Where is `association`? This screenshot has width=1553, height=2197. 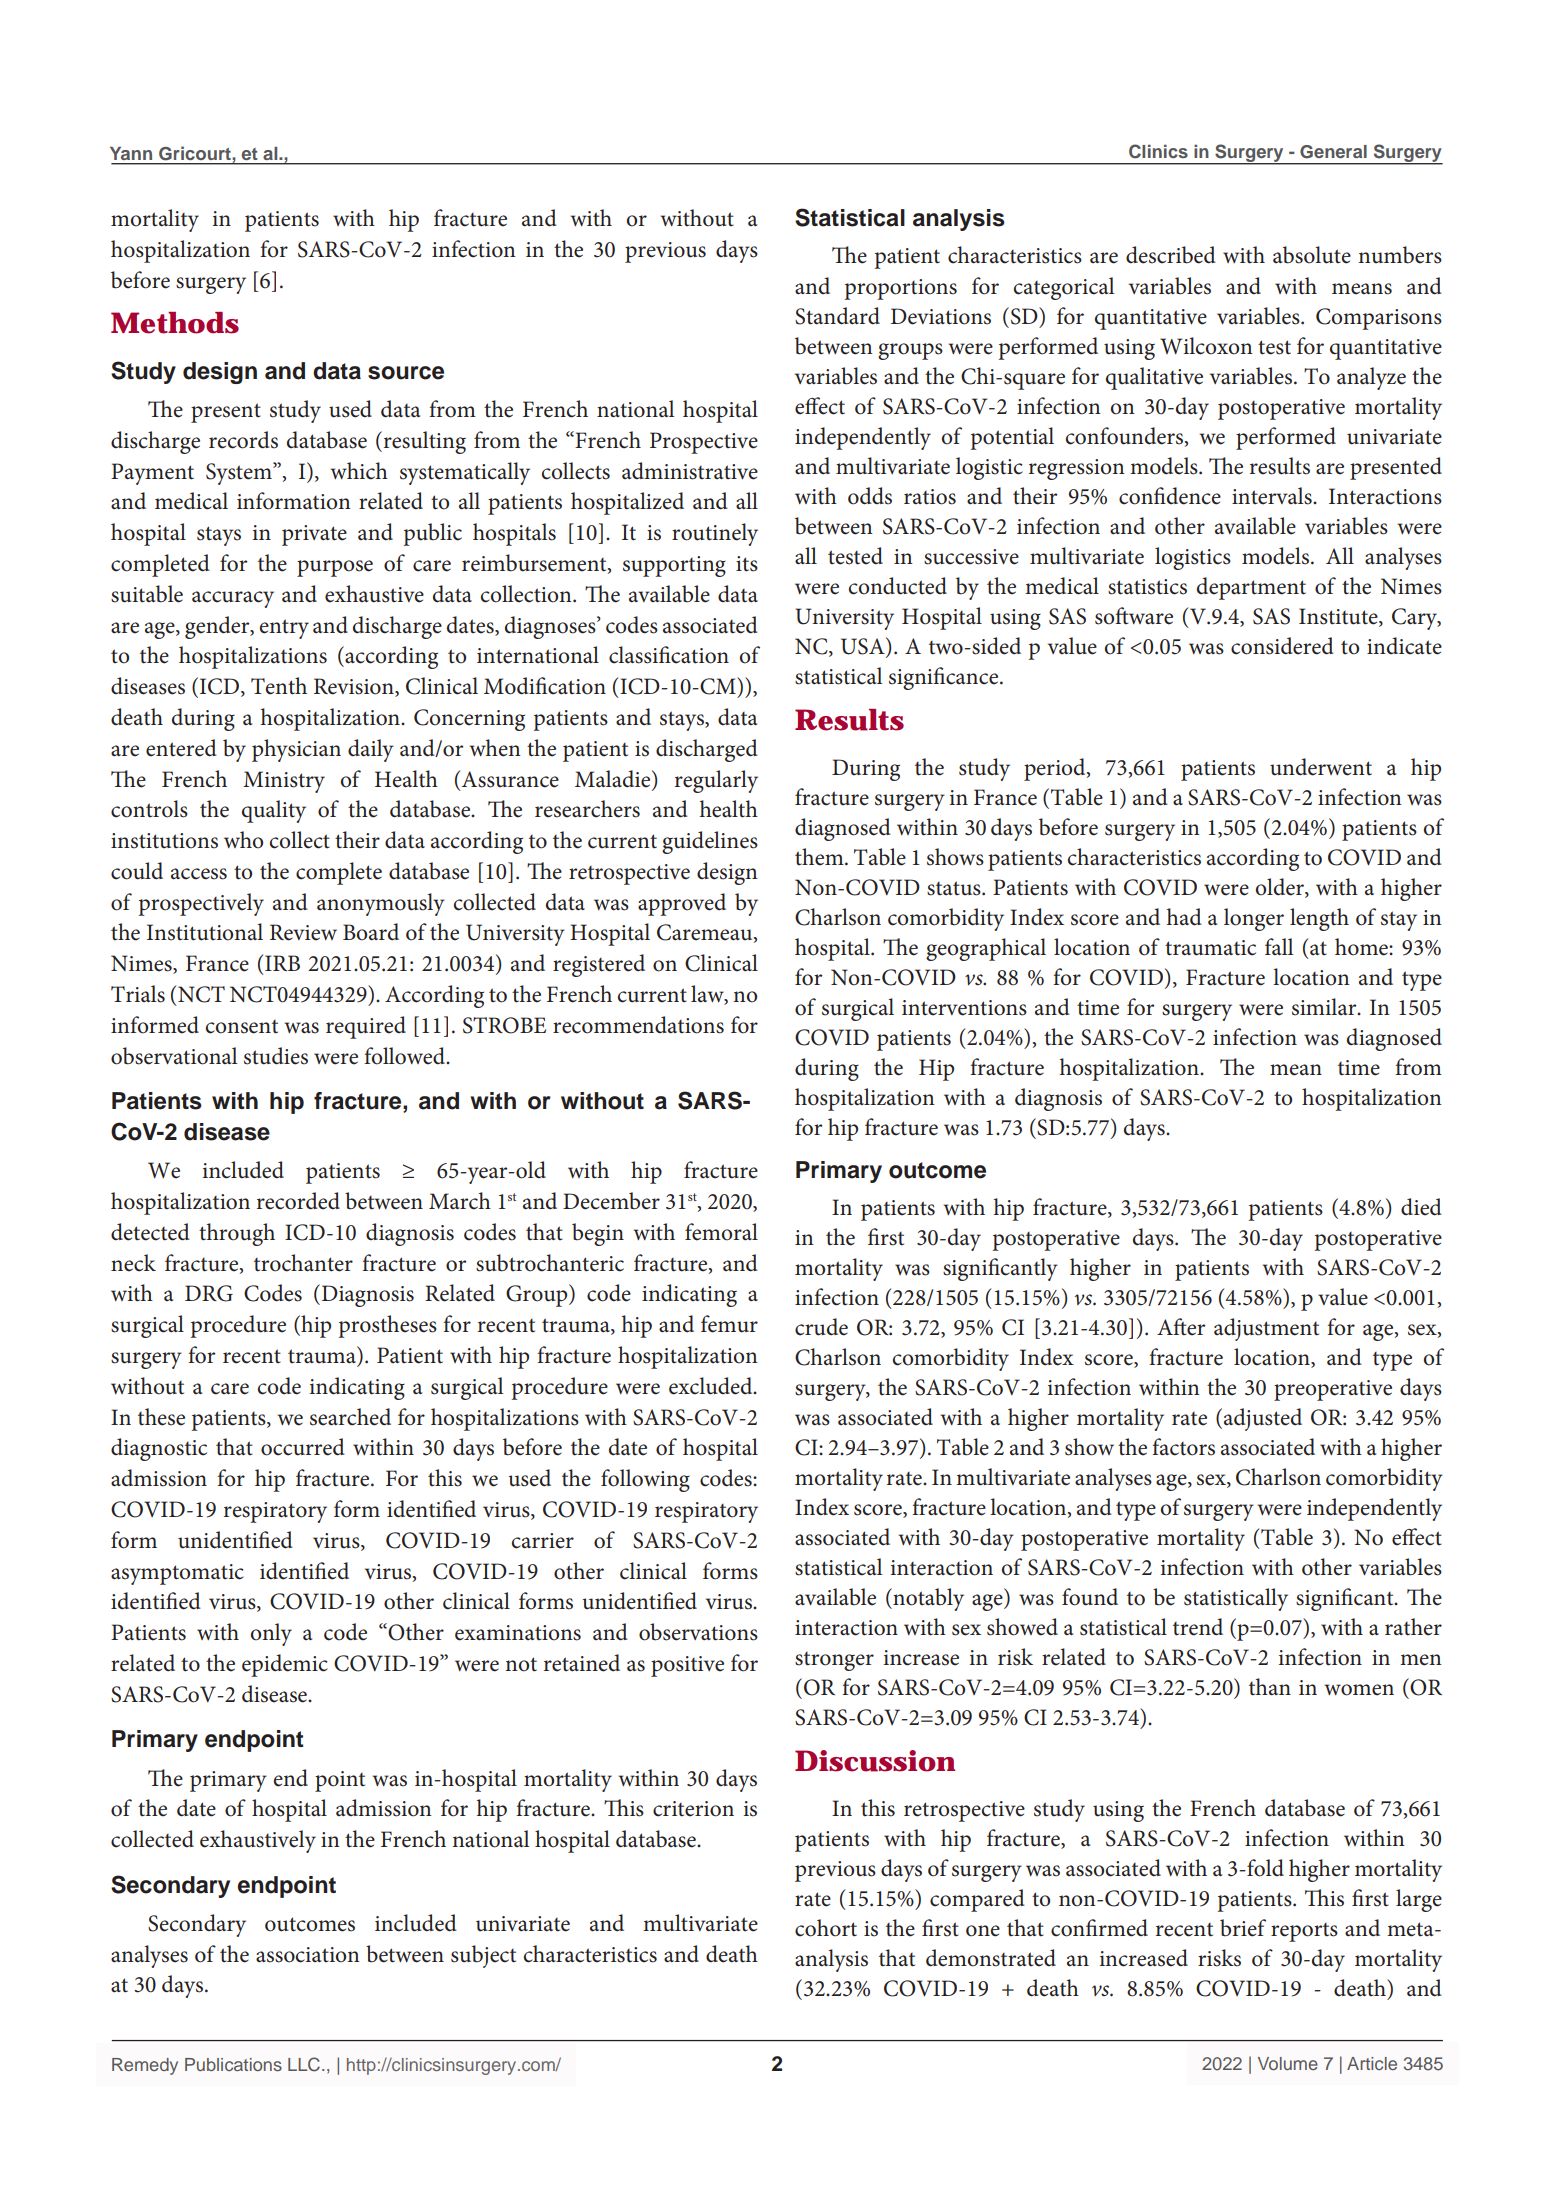
association is located at coordinates (308, 1955).
